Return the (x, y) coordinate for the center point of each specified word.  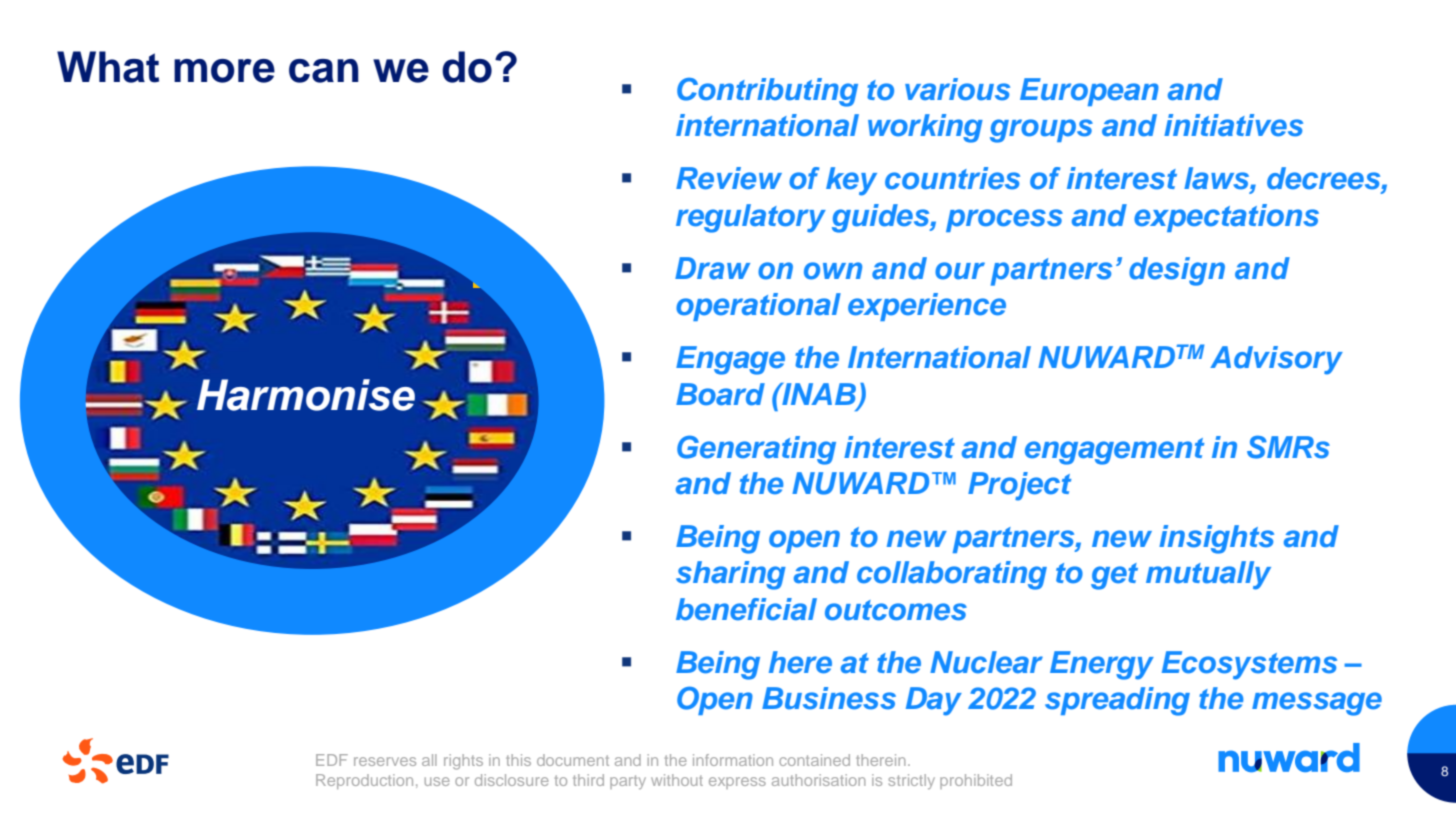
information (733, 760)
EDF (332, 760)
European (1089, 92)
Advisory (1276, 360)
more (224, 71)
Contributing (767, 92)
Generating (756, 450)
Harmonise (306, 395)
